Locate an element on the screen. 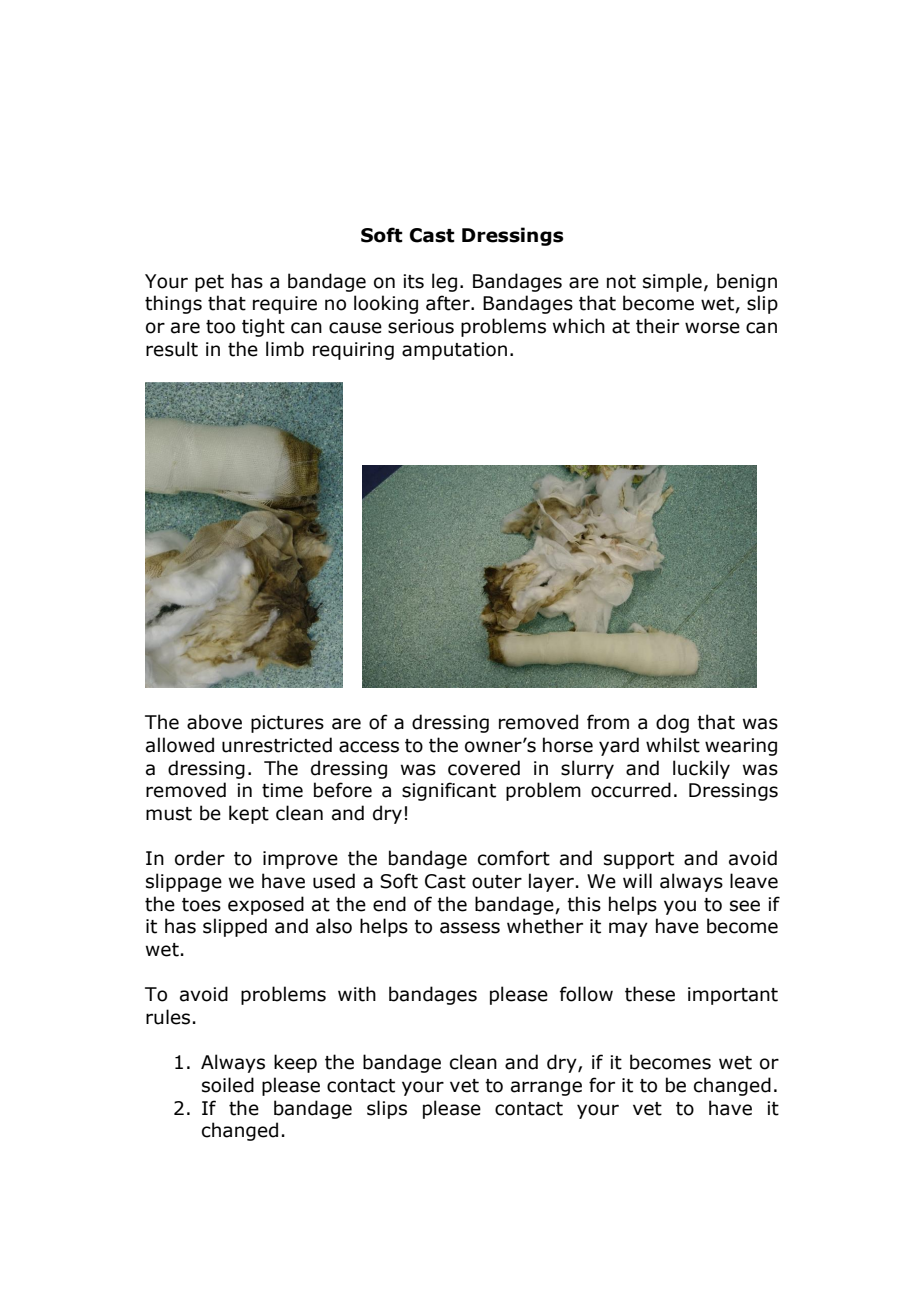 This screenshot has width=924, height=1307. worse is located at coordinates (712, 328).
